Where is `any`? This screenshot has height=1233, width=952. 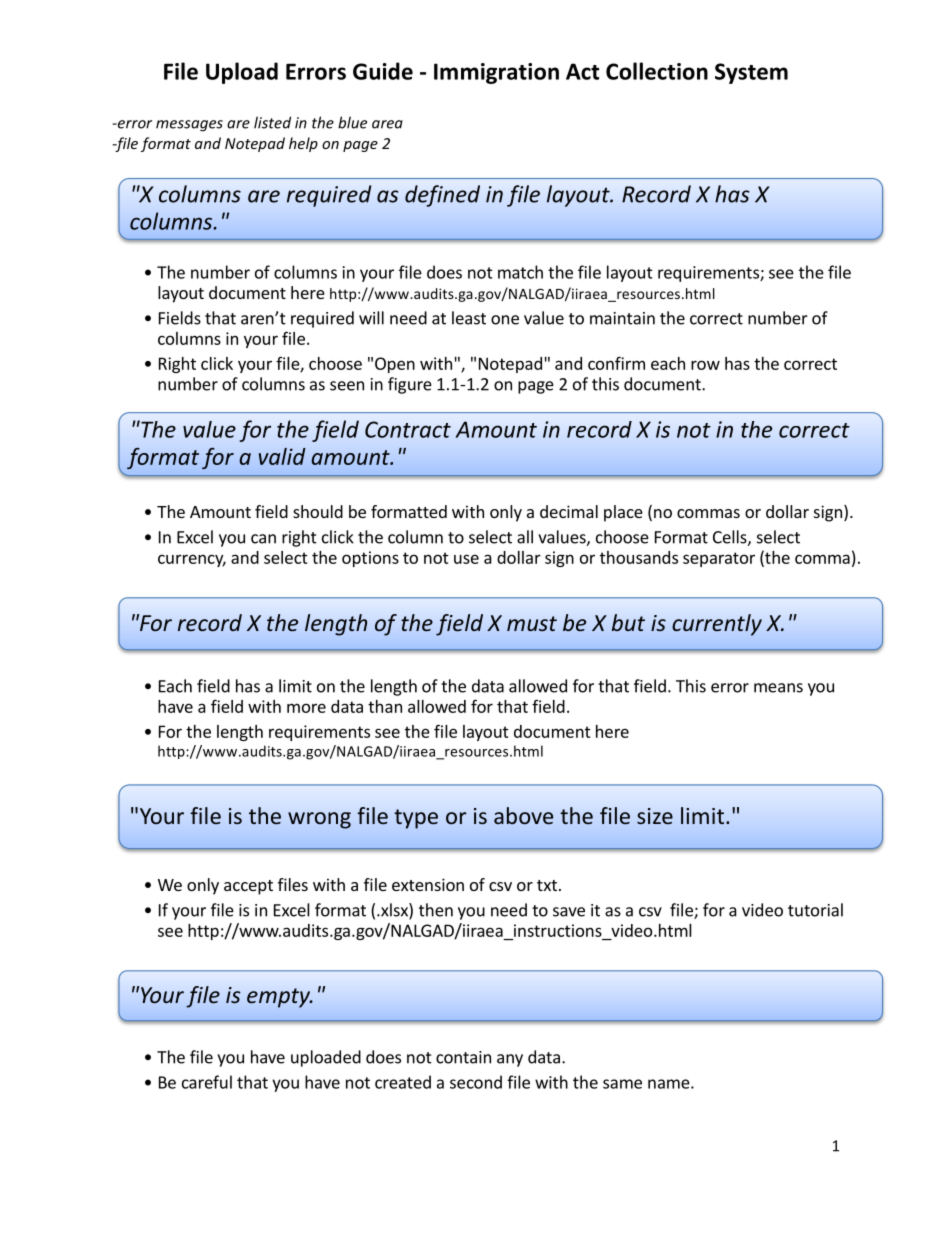 any is located at coordinates (510, 1060).
